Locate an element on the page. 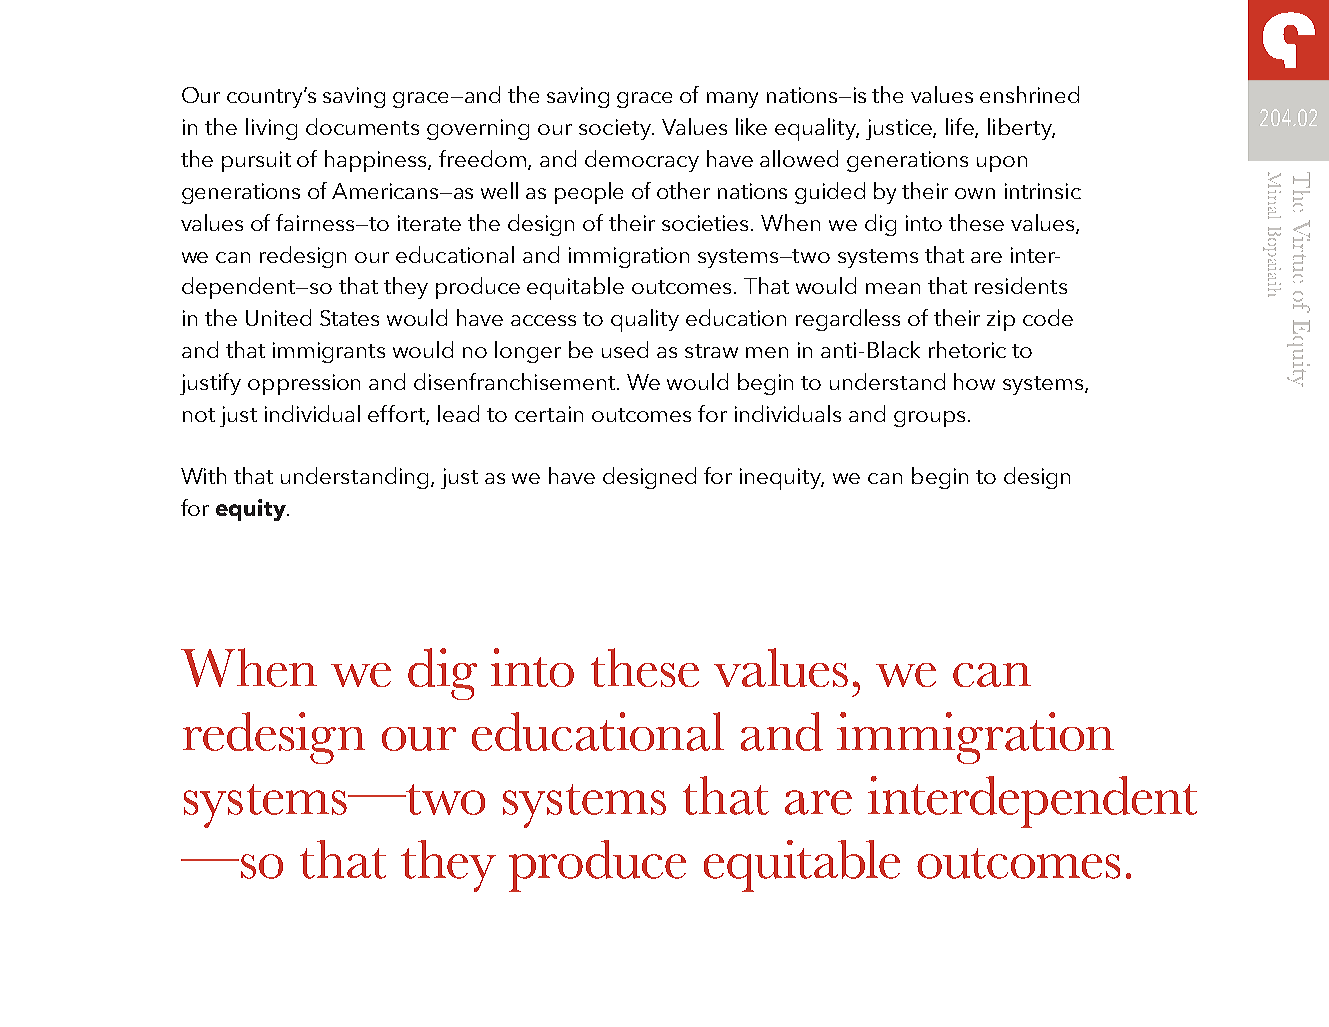  mean is located at coordinates (893, 288).
